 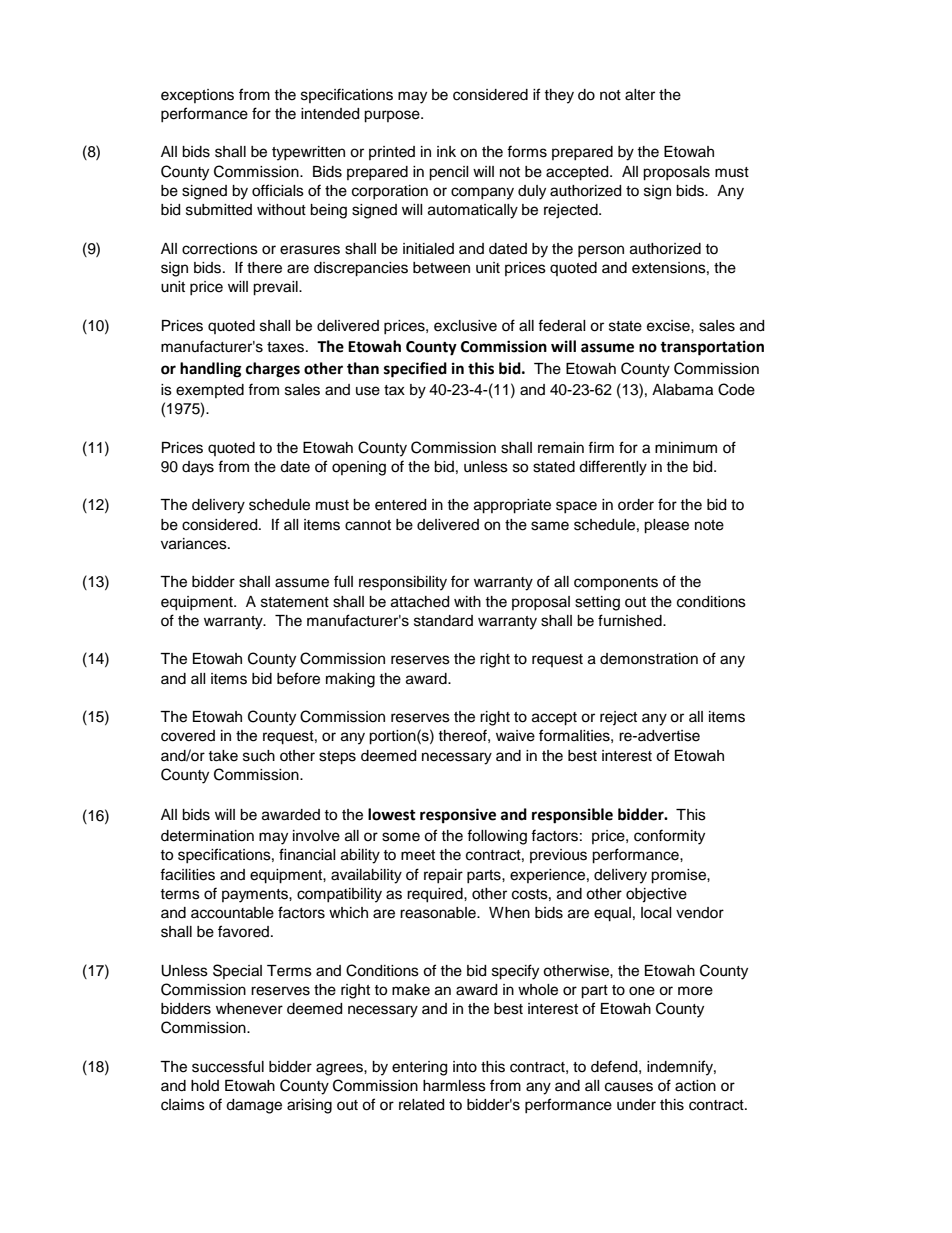 What do you see at coordinates (666, 526) in the screenshot?
I see `please` at bounding box center [666, 526].
